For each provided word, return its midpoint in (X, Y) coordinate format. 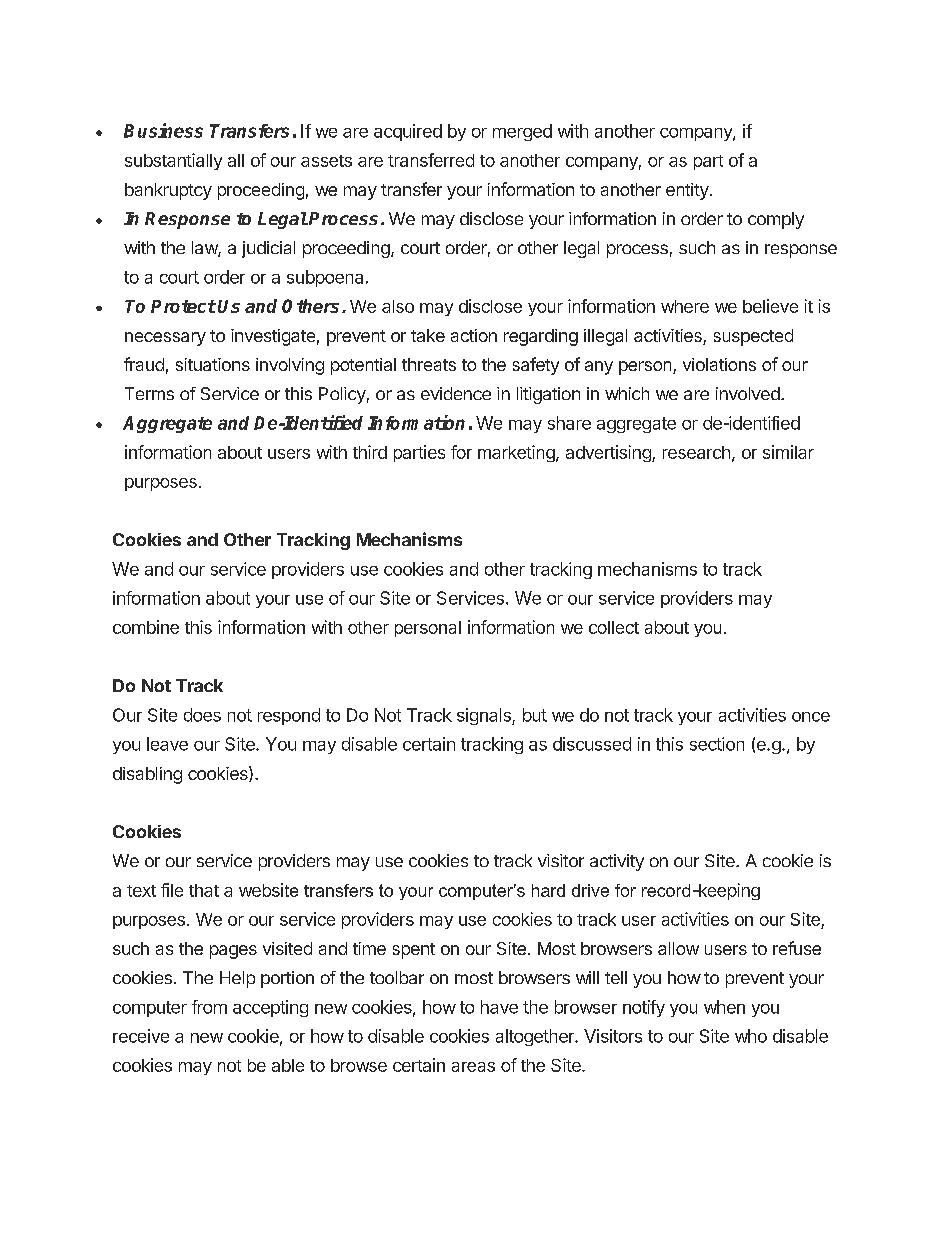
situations (213, 364)
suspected (753, 337)
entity (687, 191)
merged (522, 132)
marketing (517, 453)
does (202, 715)
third (370, 452)
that (204, 890)
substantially (173, 161)
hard (548, 890)
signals (485, 716)
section (717, 744)
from (209, 1007)
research (696, 452)
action (474, 335)
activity (617, 862)
